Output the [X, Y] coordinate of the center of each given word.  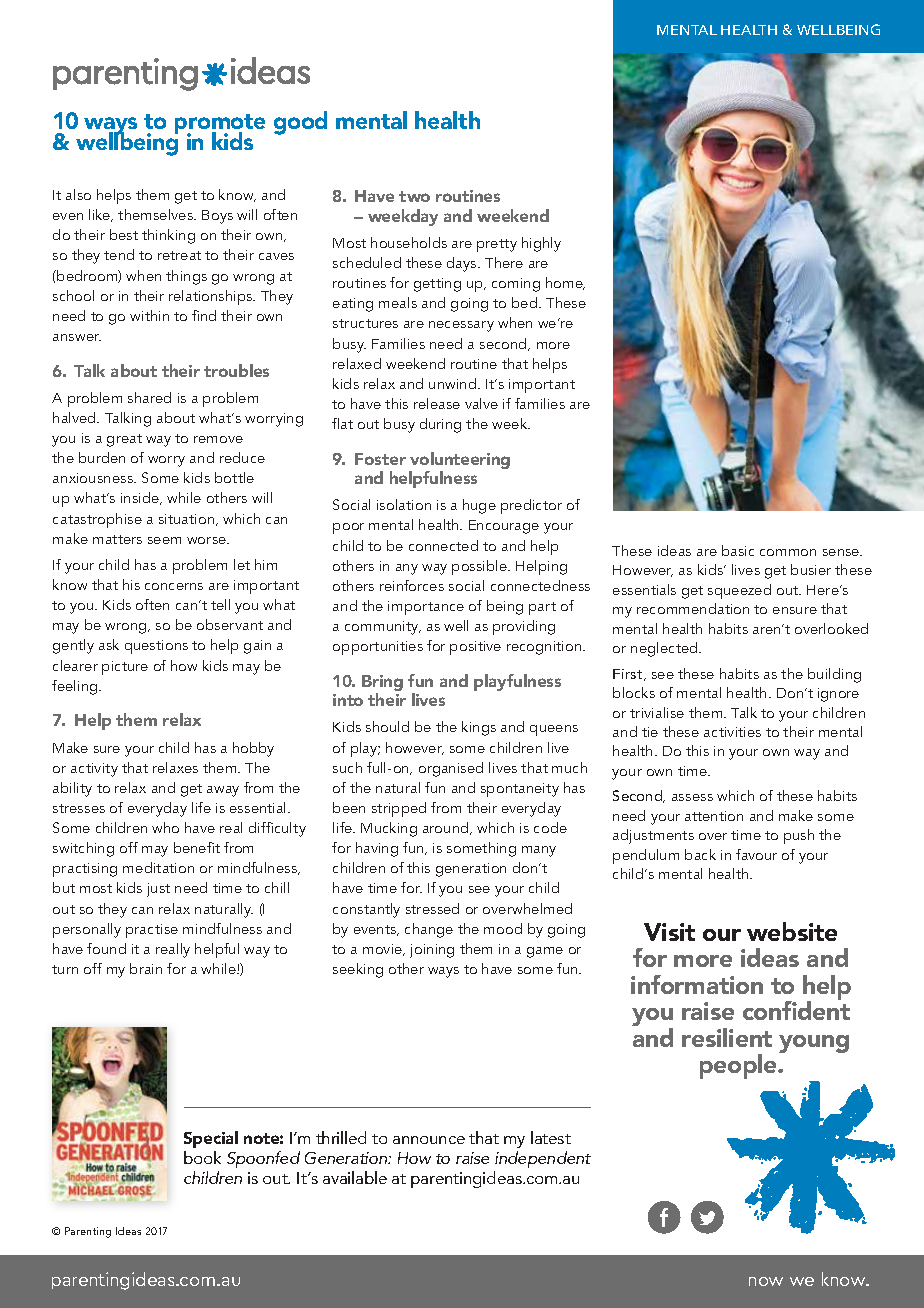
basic [738, 550]
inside [141, 498]
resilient [727, 1037]
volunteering [459, 462]
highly [541, 244]
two [414, 196]
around [447, 828]
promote [220, 125]
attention [714, 816]
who [165, 827]
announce [429, 1140]
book [202, 1157]
